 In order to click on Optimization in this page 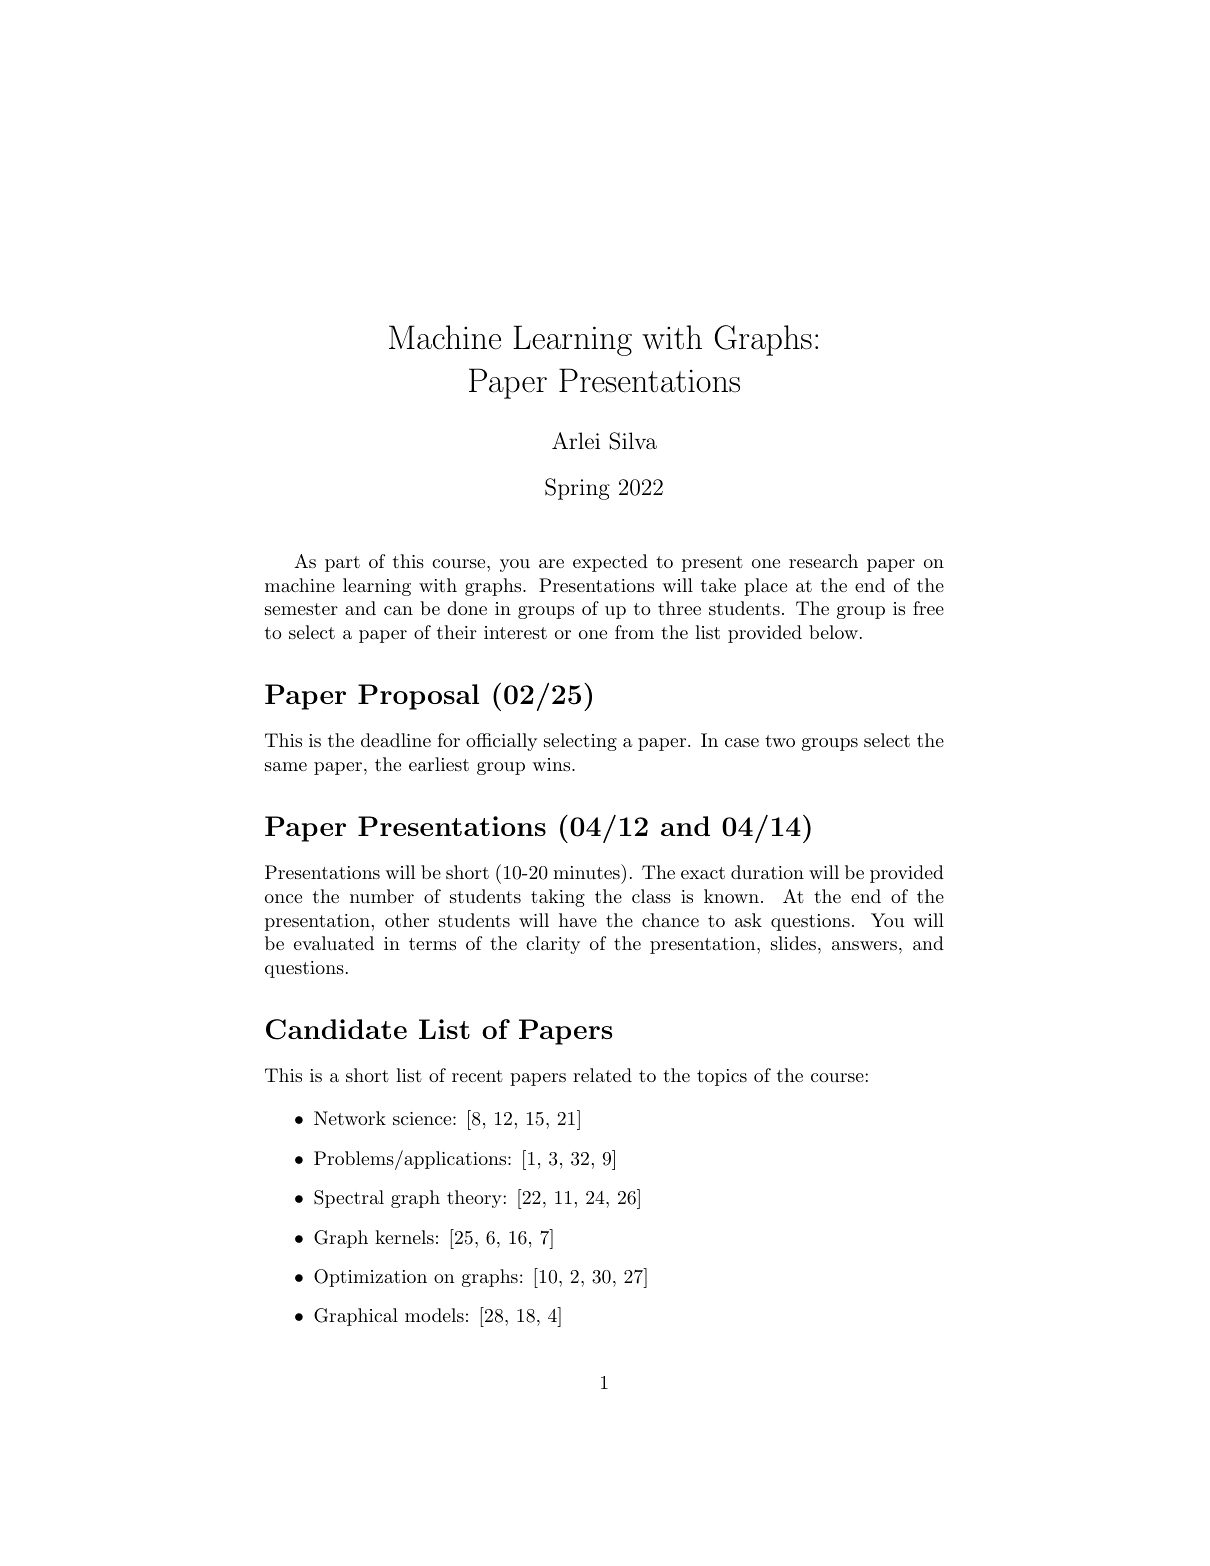, I will do `click(370, 1278)`.
